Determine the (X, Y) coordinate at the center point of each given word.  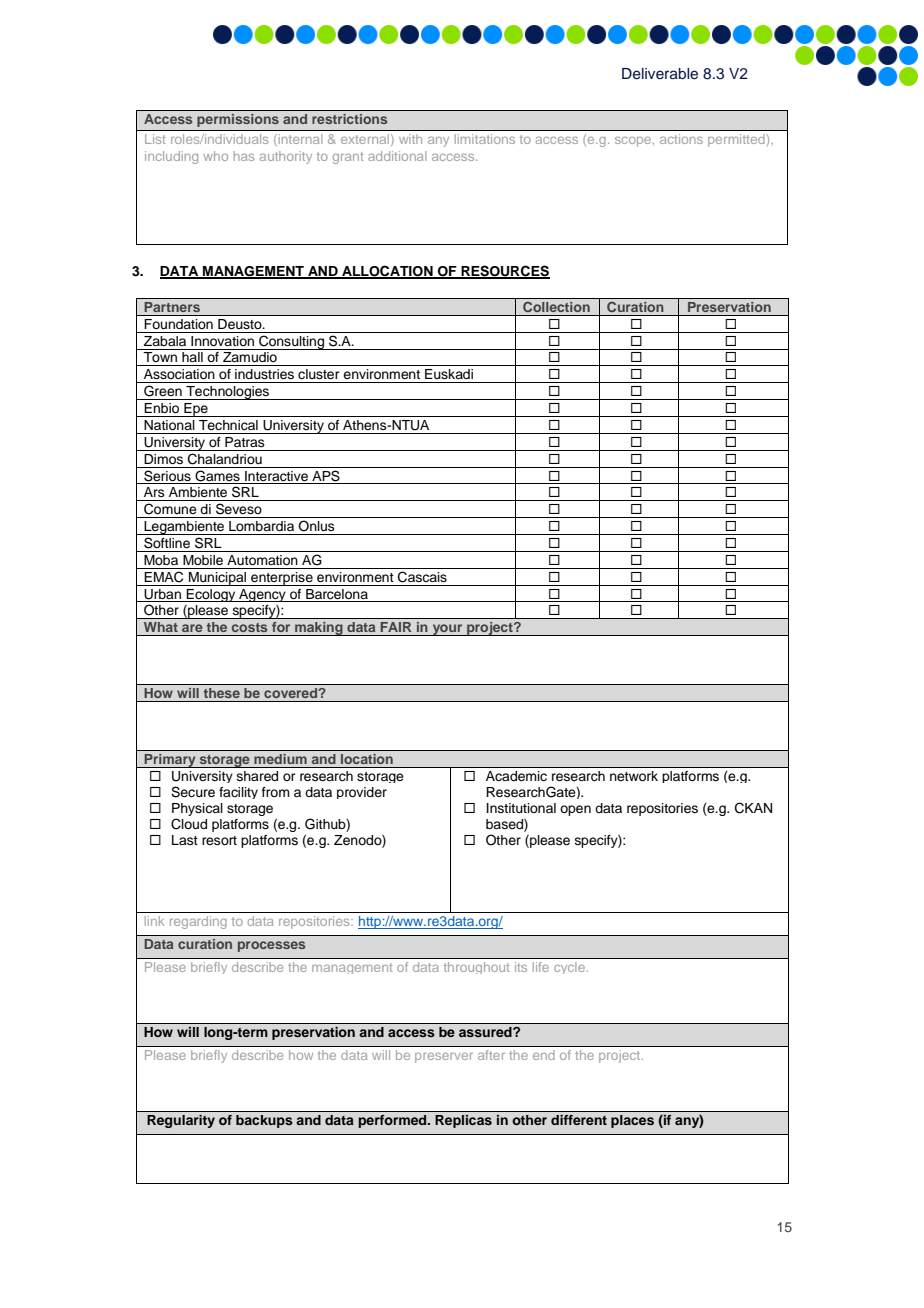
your (447, 630)
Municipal (218, 579)
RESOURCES (504, 272)
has (244, 156)
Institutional (521, 808)
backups (264, 1121)
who (215, 156)
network (634, 776)
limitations (485, 139)
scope (634, 142)
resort (219, 840)
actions (681, 139)
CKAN (753, 808)
